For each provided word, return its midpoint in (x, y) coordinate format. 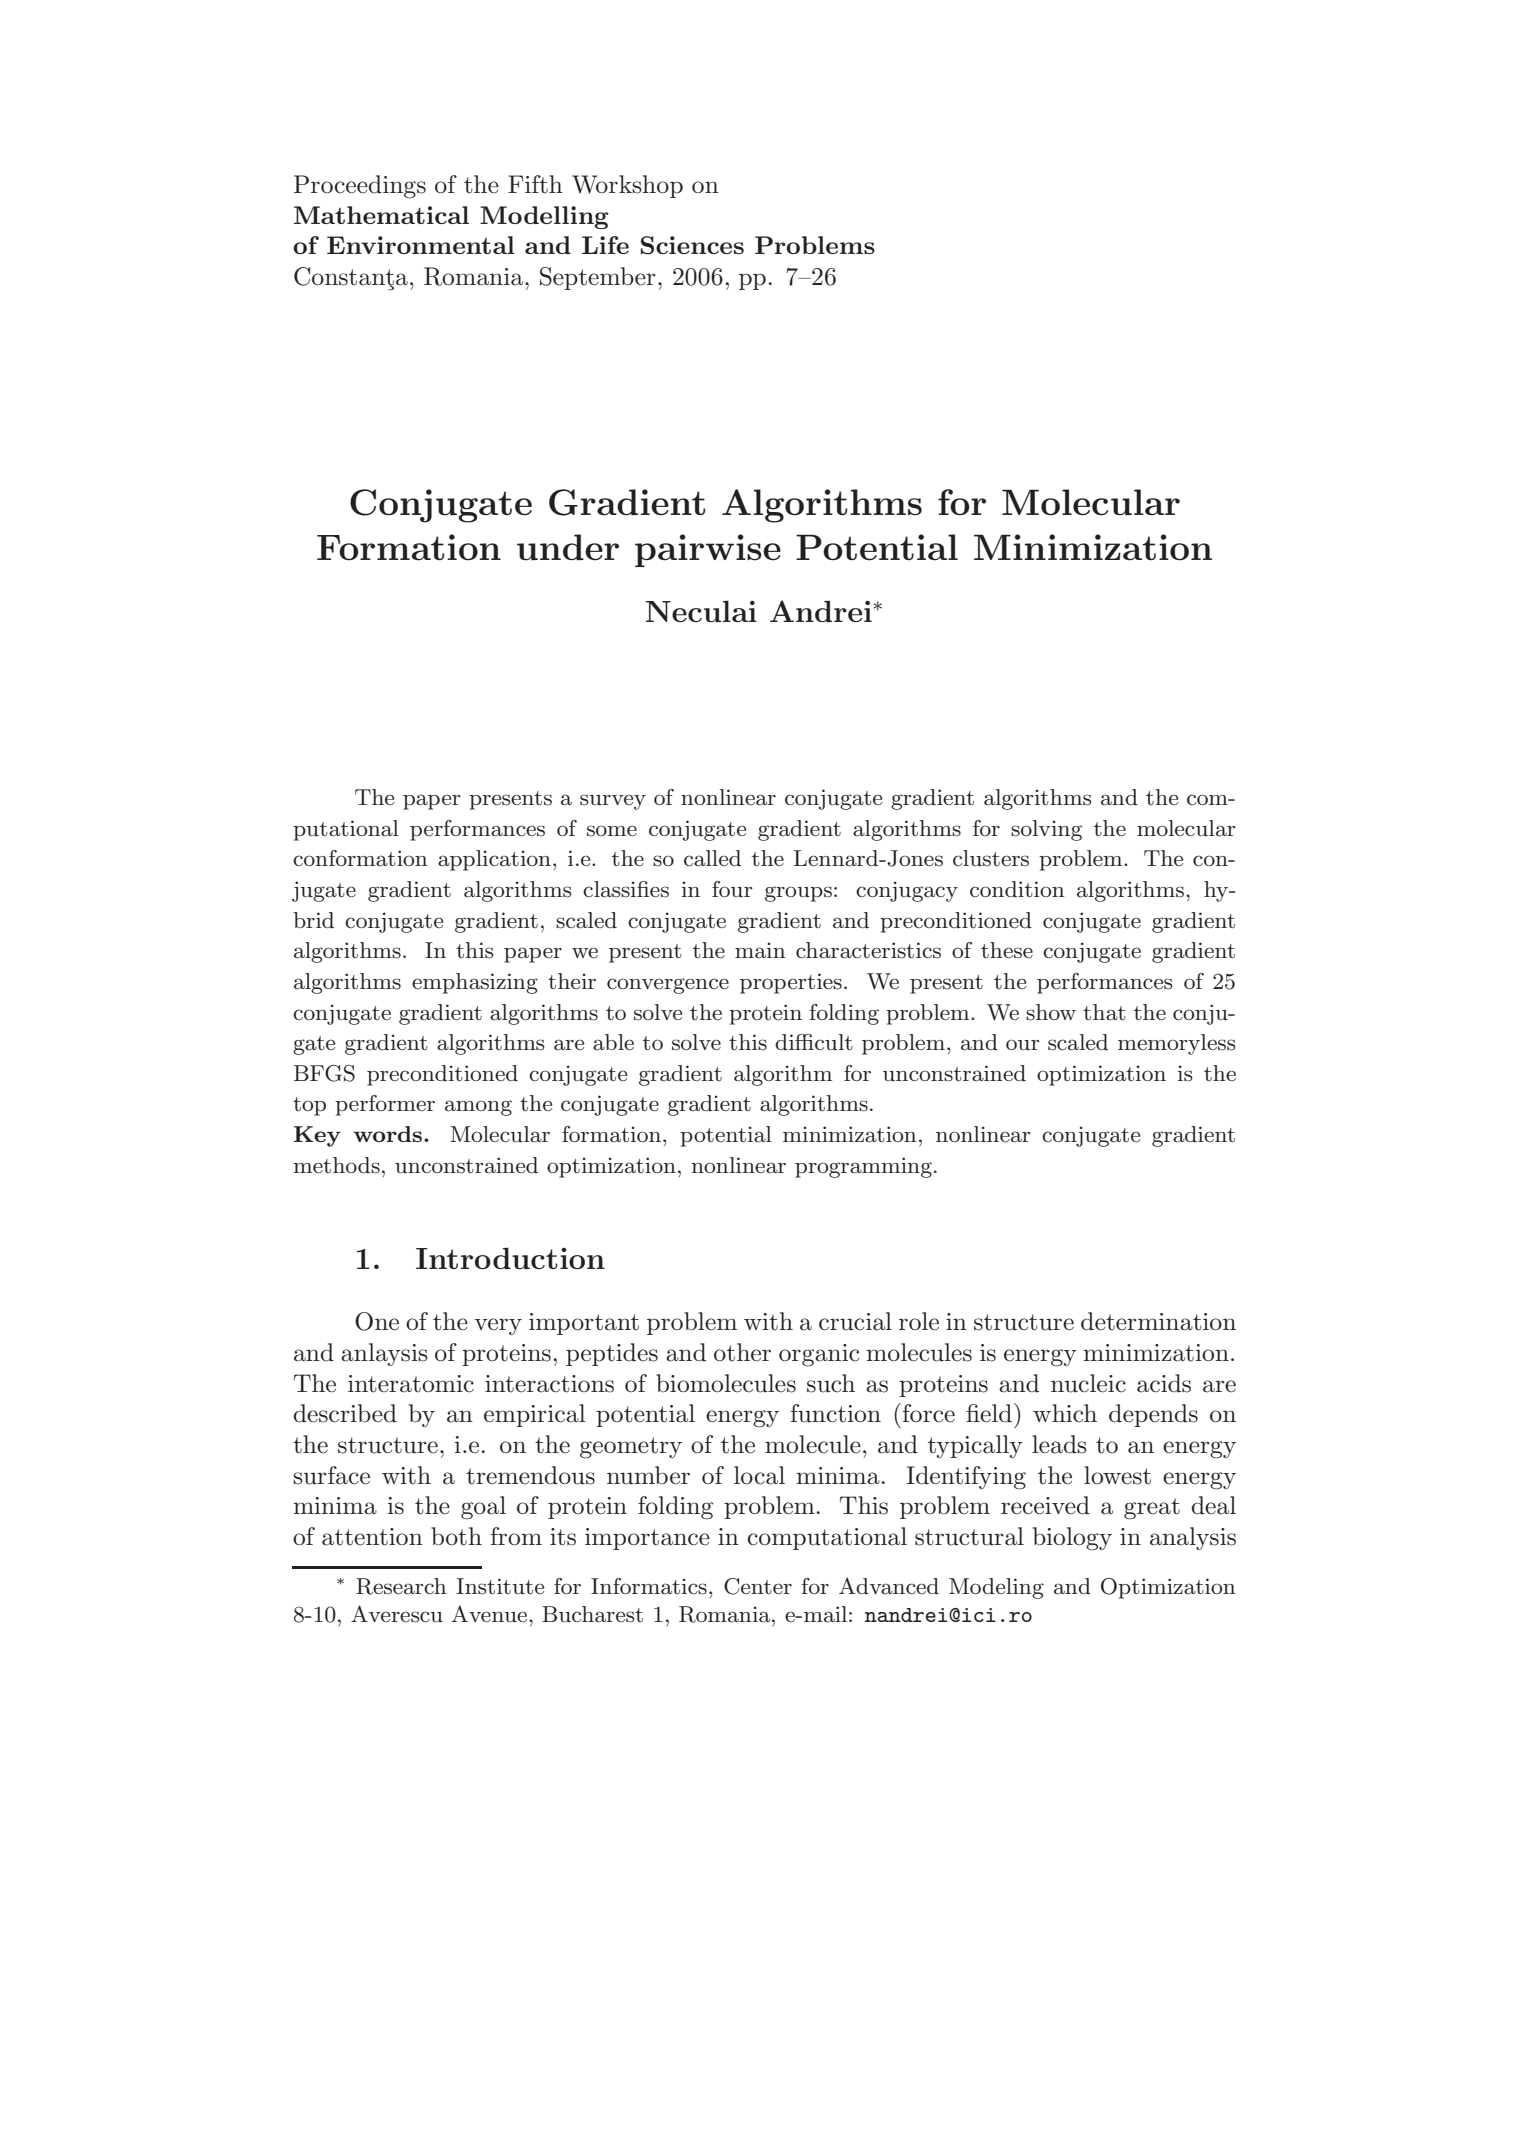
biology (1072, 1539)
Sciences (692, 245)
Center (758, 1586)
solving (1046, 830)
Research (401, 1586)
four (732, 889)
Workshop (627, 186)
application (494, 860)
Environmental (421, 245)
